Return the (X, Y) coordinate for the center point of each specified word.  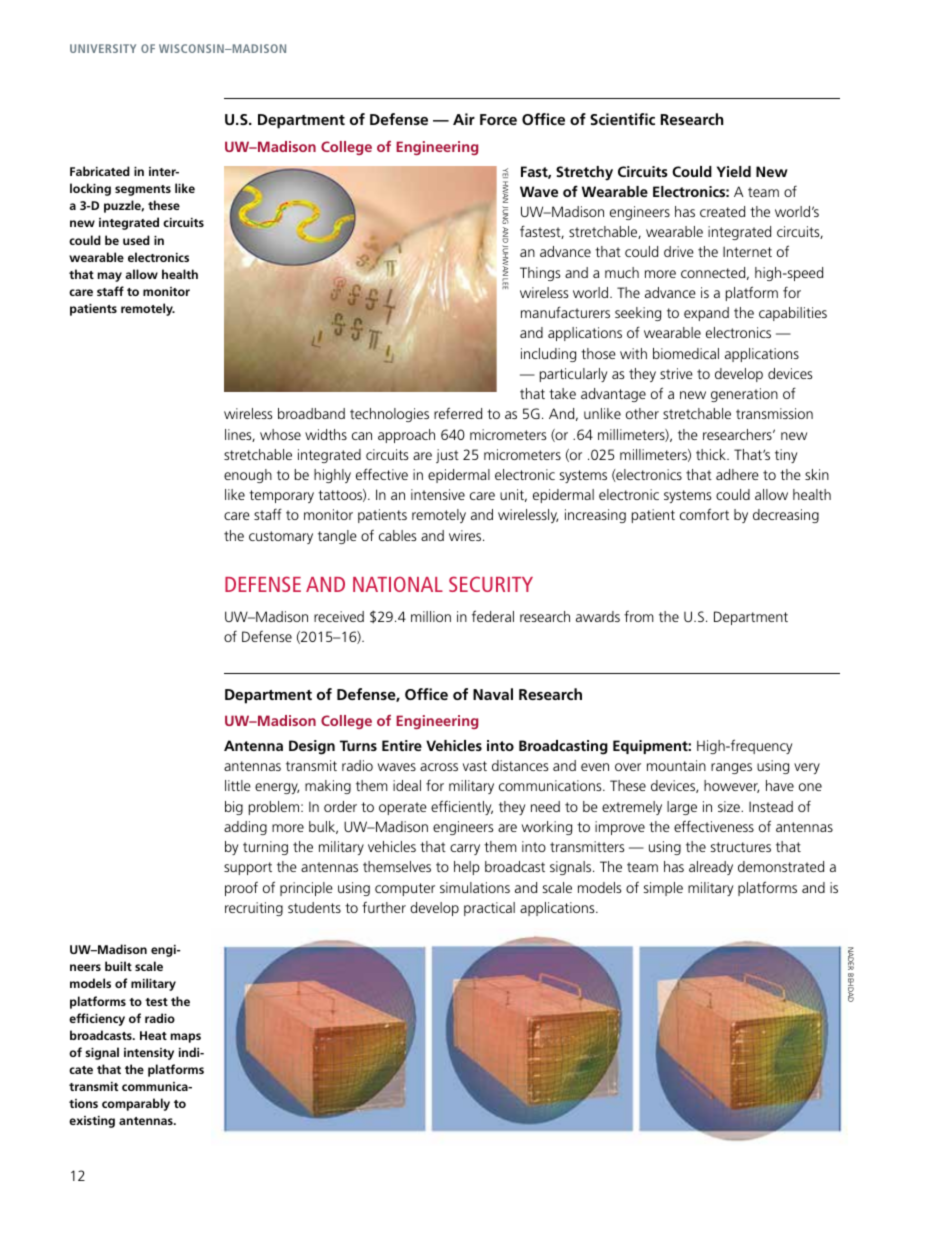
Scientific (622, 119)
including (548, 355)
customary (281, 537)
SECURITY (491, 584)
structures (741, 847)
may (110, 277)
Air (464, 119)
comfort (704, 514)
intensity (149, 1054)
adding (245, 828)
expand (706, 314)
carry (465, 849)
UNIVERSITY (103, 48)
